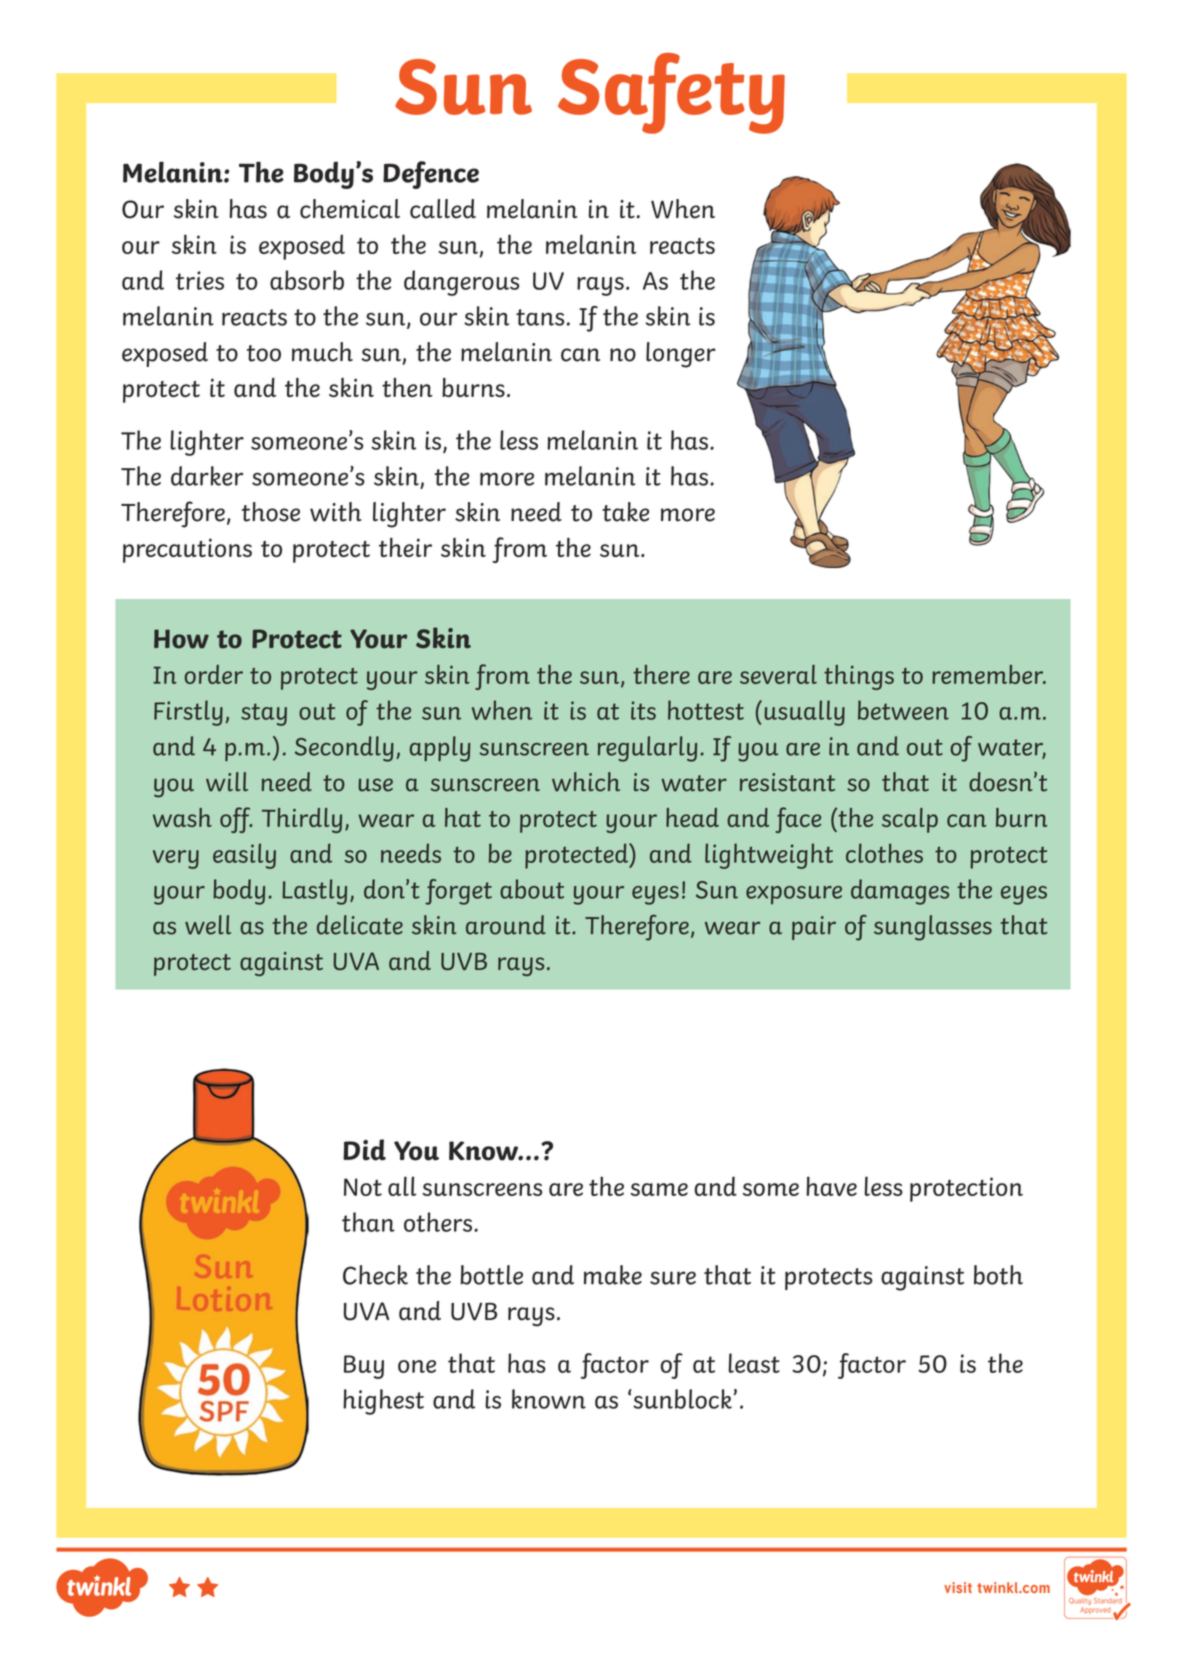  I want to click on have, so click(831, 1186).
